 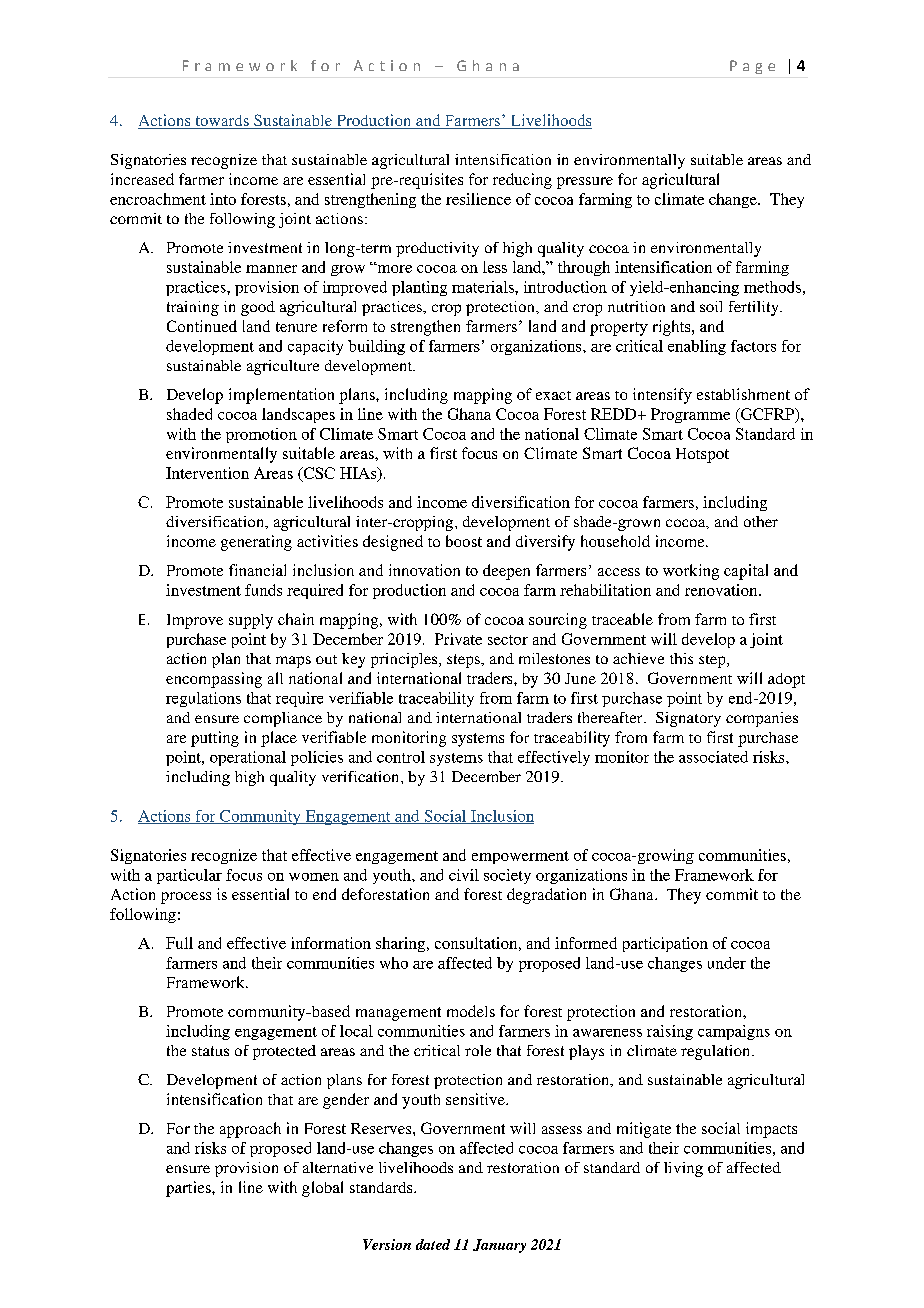 What do you see at coordinates (458, 639) in the screenshot?
I see `Private` at bounding box center [458, 639].
